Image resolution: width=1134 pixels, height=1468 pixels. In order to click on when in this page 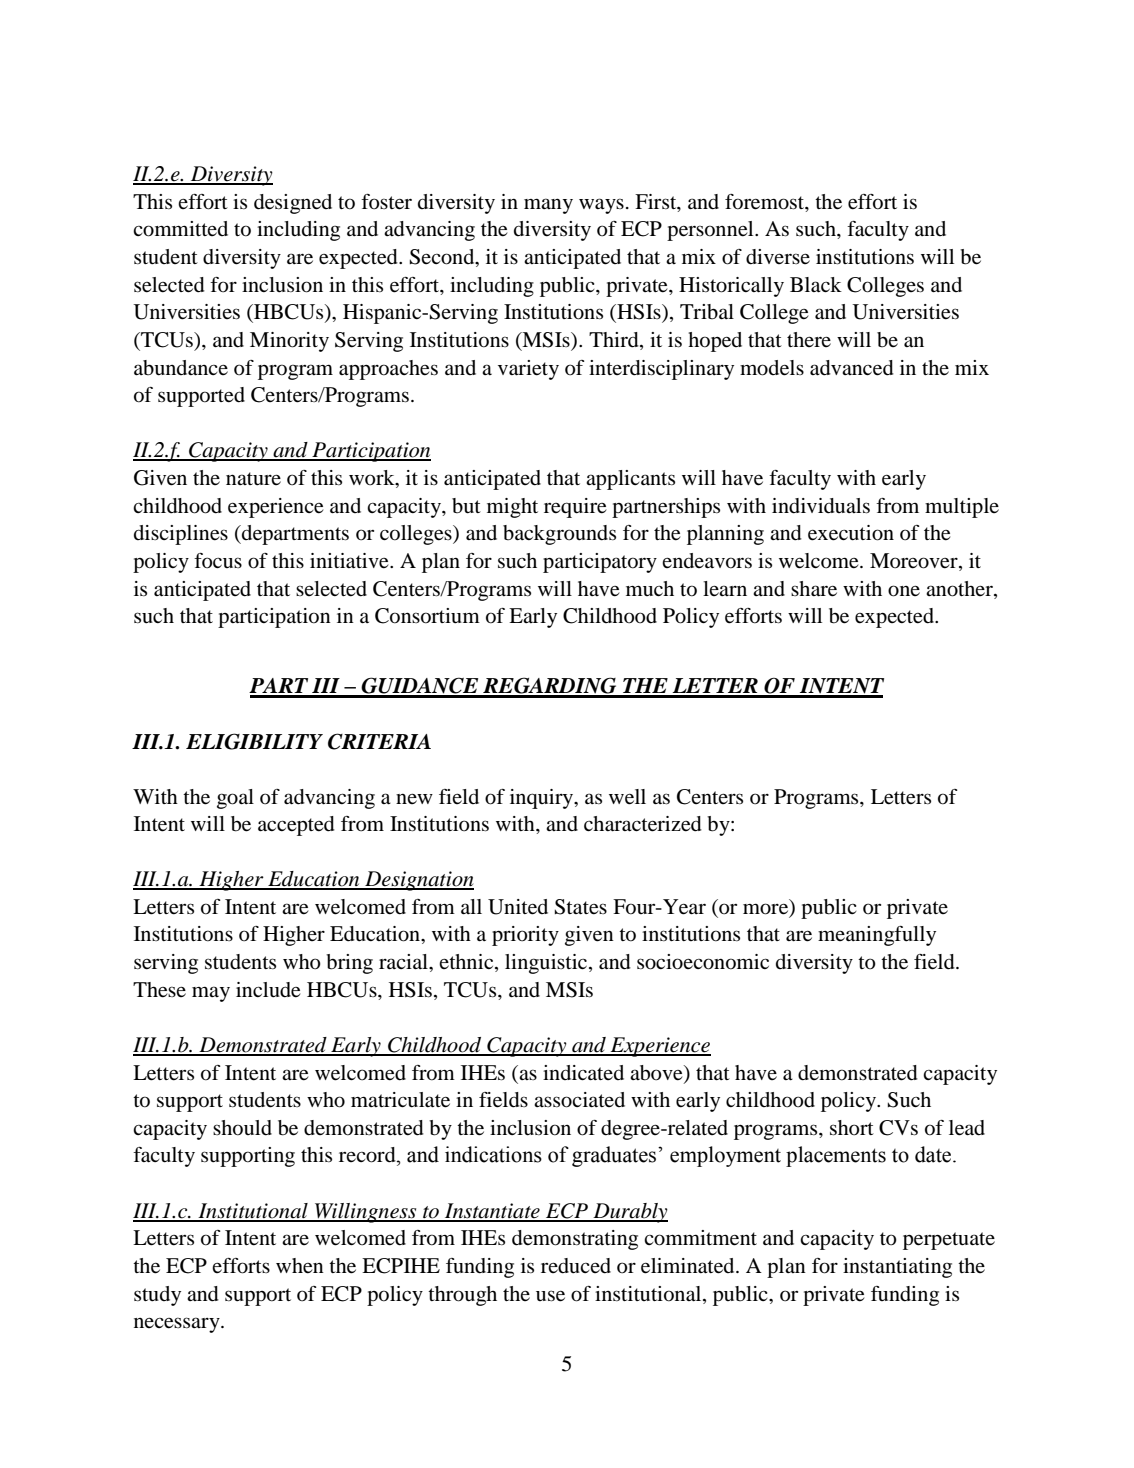, I will do `click(300, 1266)`.
